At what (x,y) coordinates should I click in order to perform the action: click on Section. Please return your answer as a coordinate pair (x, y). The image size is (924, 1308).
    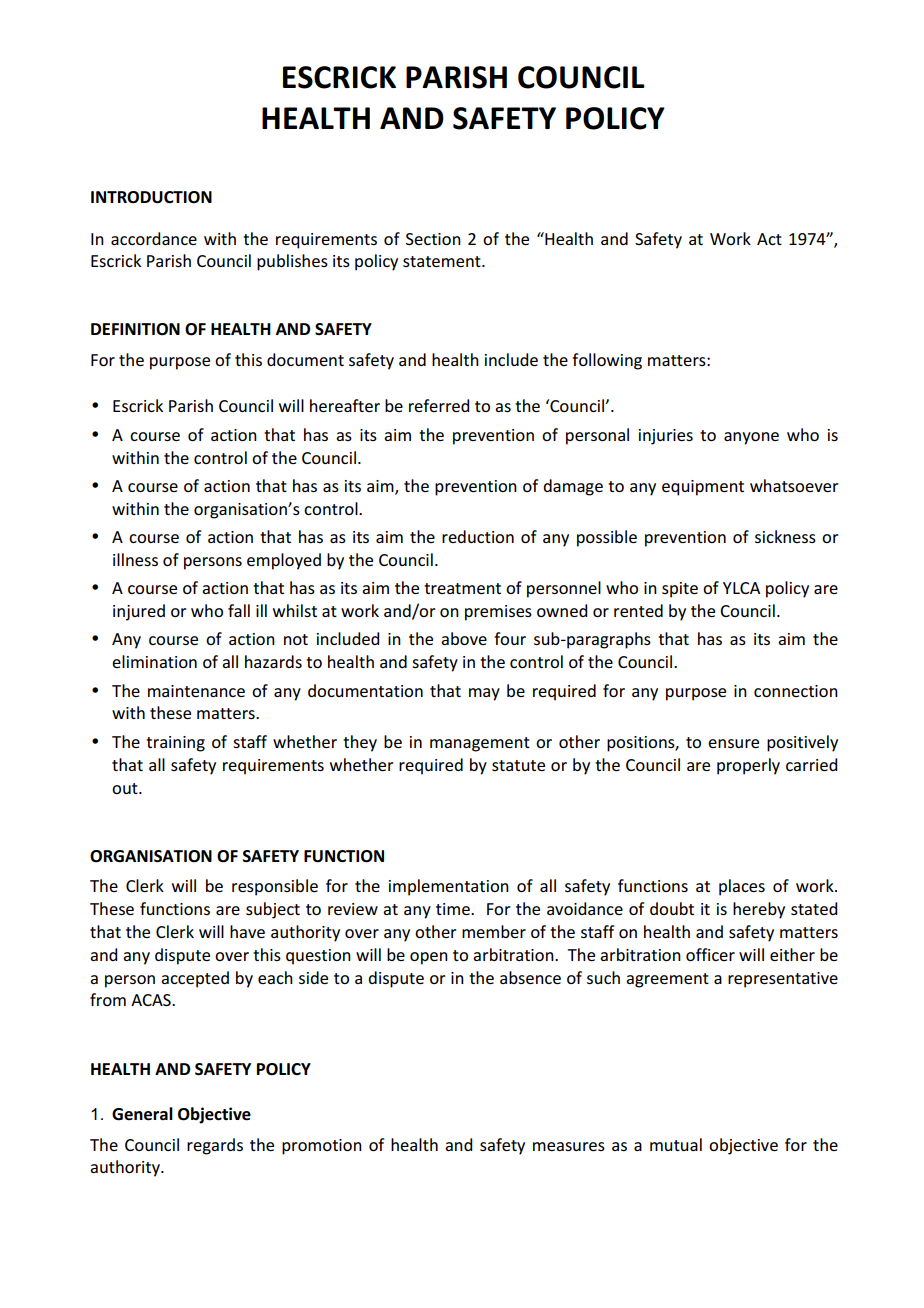
    Looking at the image, I should click on (433, 239).
